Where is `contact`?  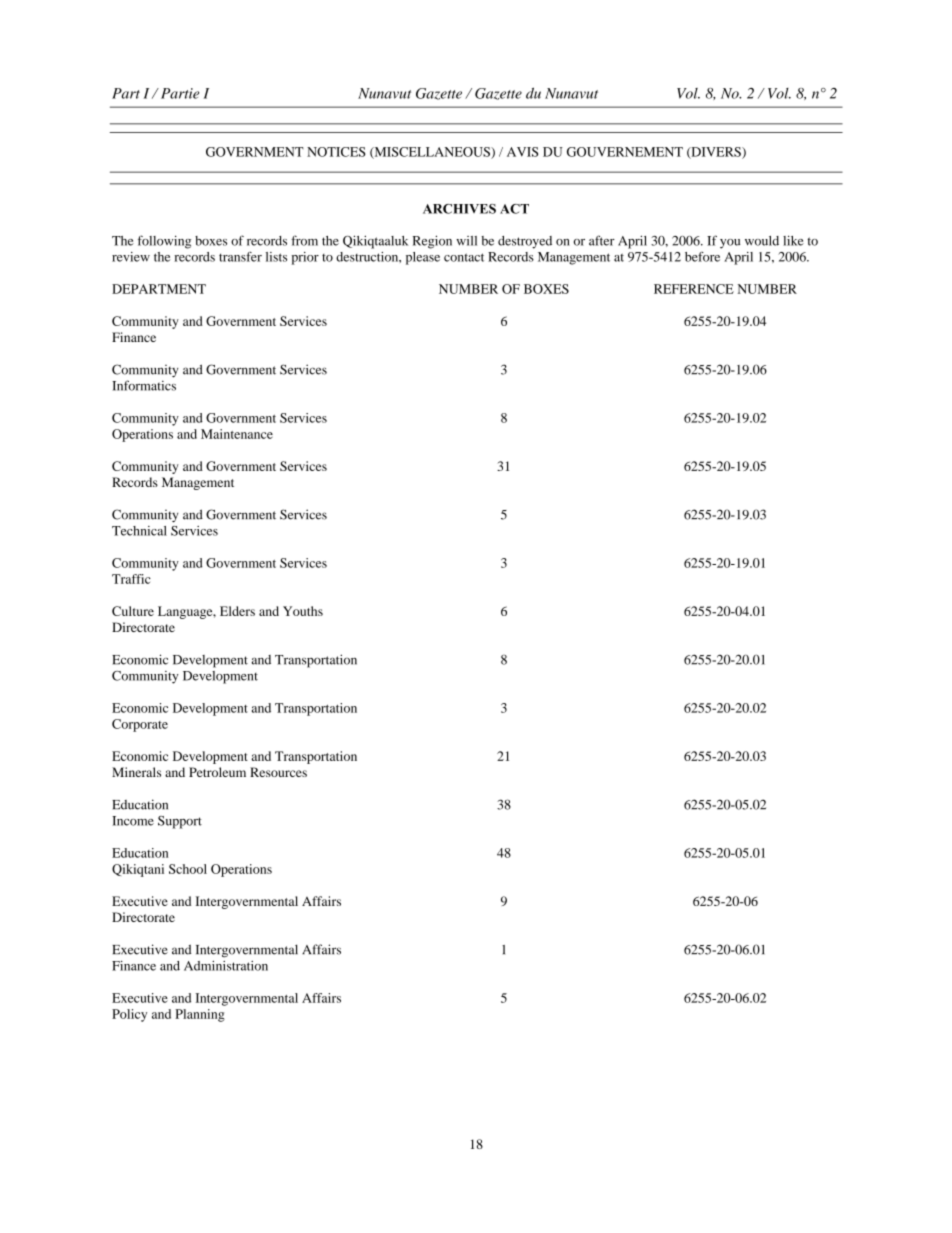
contact is located at coordinates (464, 257).
